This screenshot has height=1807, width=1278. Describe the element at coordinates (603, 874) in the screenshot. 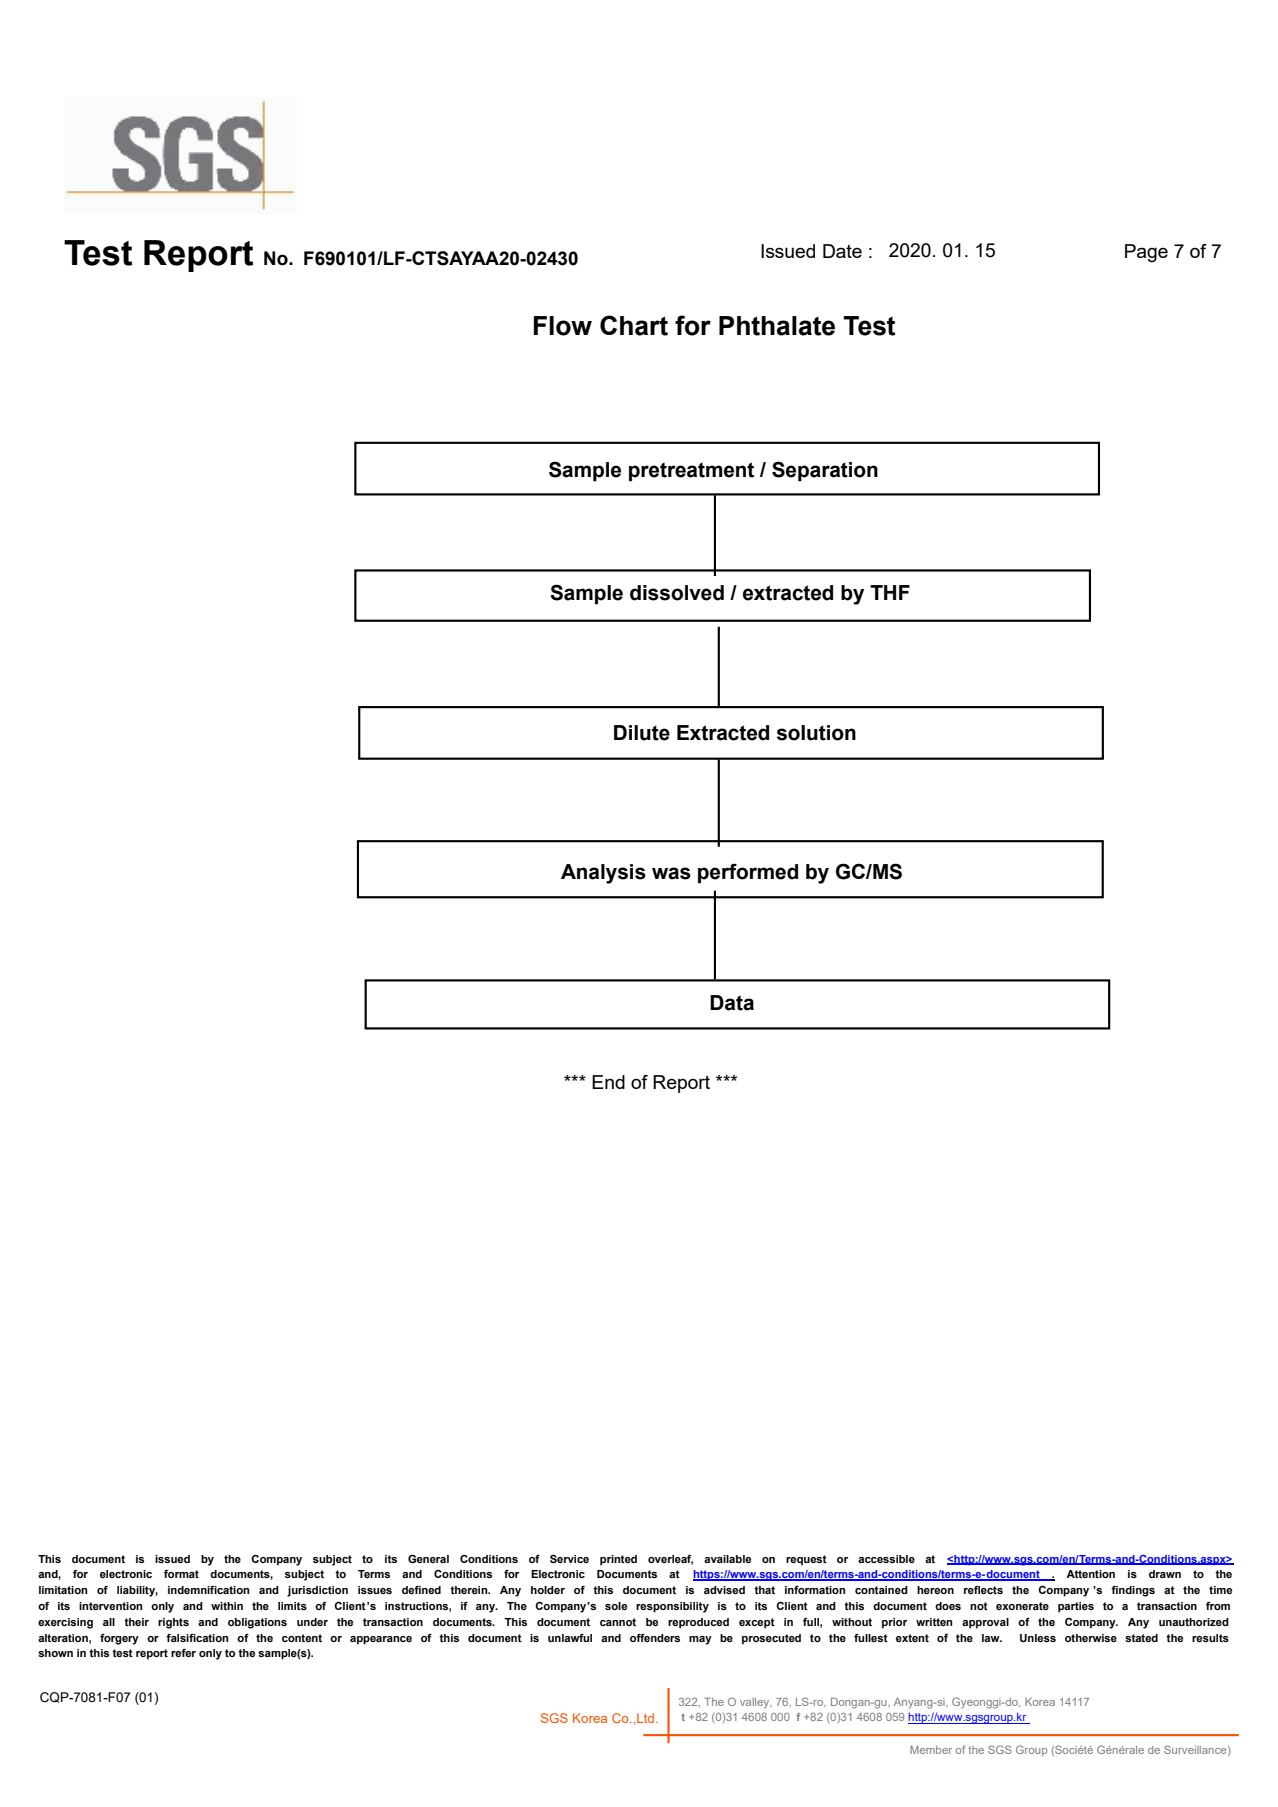

I see `Analysis` at that location.
